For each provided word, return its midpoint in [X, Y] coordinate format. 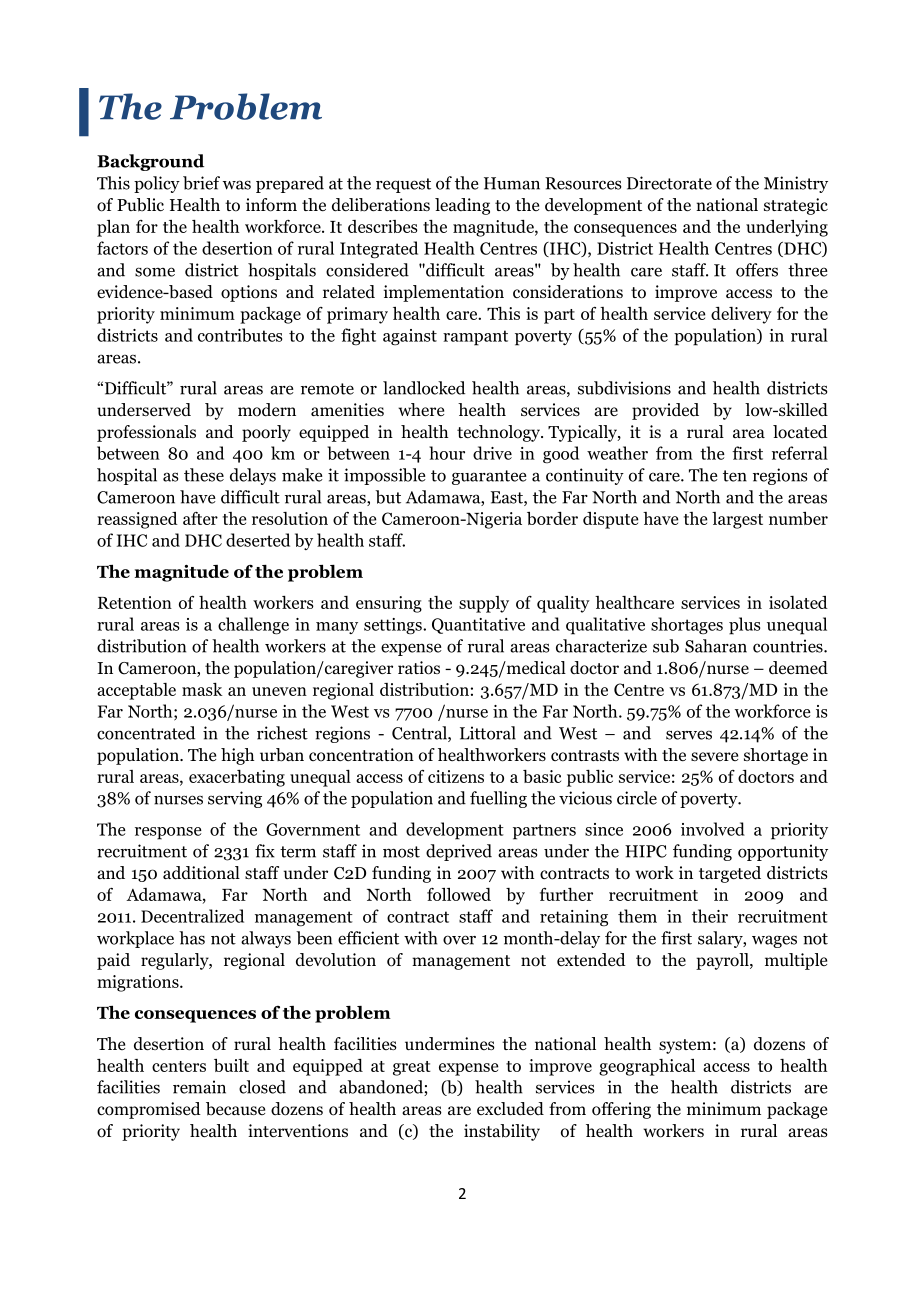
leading [462, 206]
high [237, 756]
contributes [240, 335]
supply [484, 604]
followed [459, 894]
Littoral [488, 733]
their [710, 916]
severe [714, 756]
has [192, 938]
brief [201, 183]
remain [199, 1087]
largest [737, 520]
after [200, 518]
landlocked [424, 388]
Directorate [669, 183]
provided [665, 411]
